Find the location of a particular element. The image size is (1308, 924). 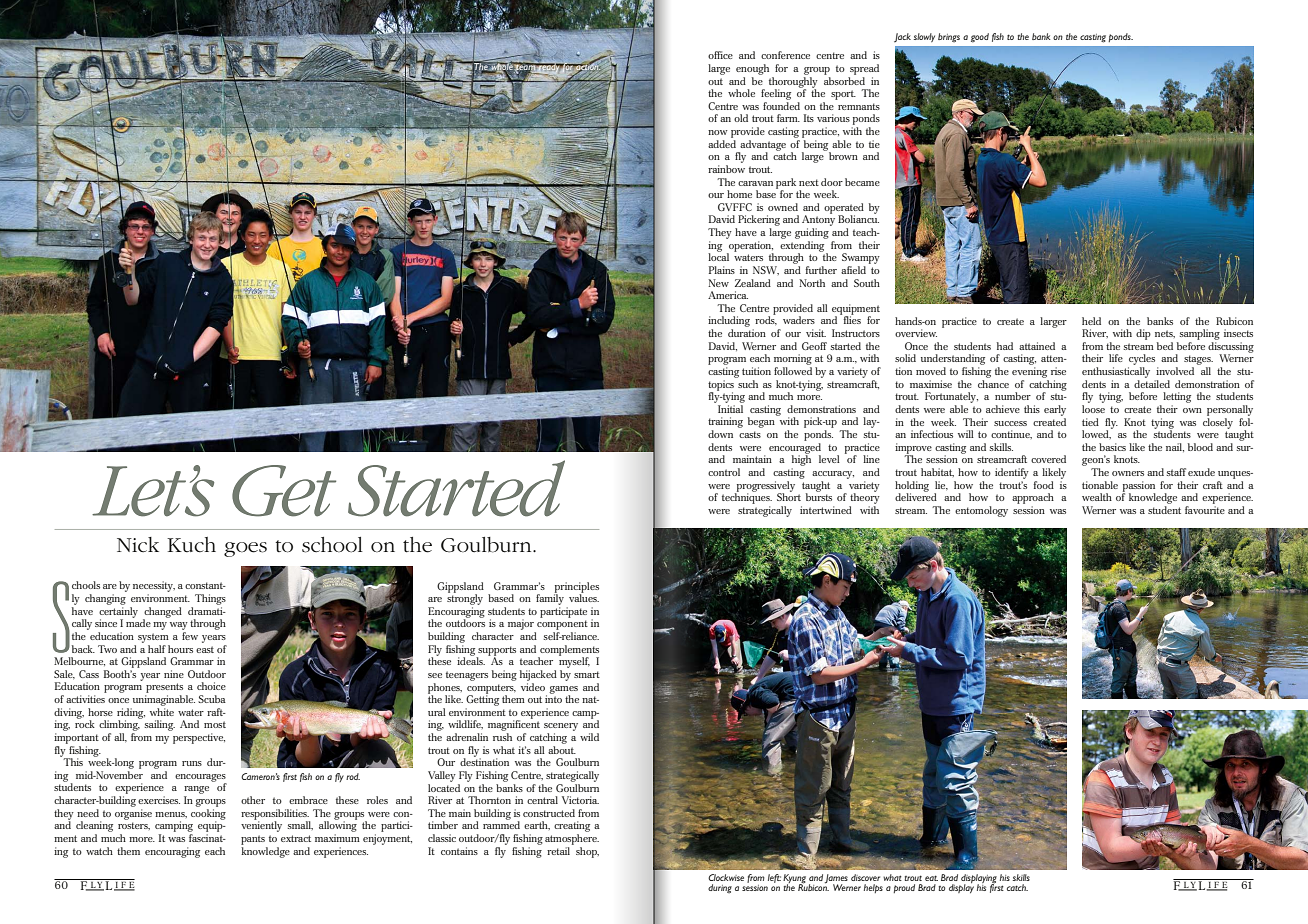

office is located at coordinates (720, 55).
